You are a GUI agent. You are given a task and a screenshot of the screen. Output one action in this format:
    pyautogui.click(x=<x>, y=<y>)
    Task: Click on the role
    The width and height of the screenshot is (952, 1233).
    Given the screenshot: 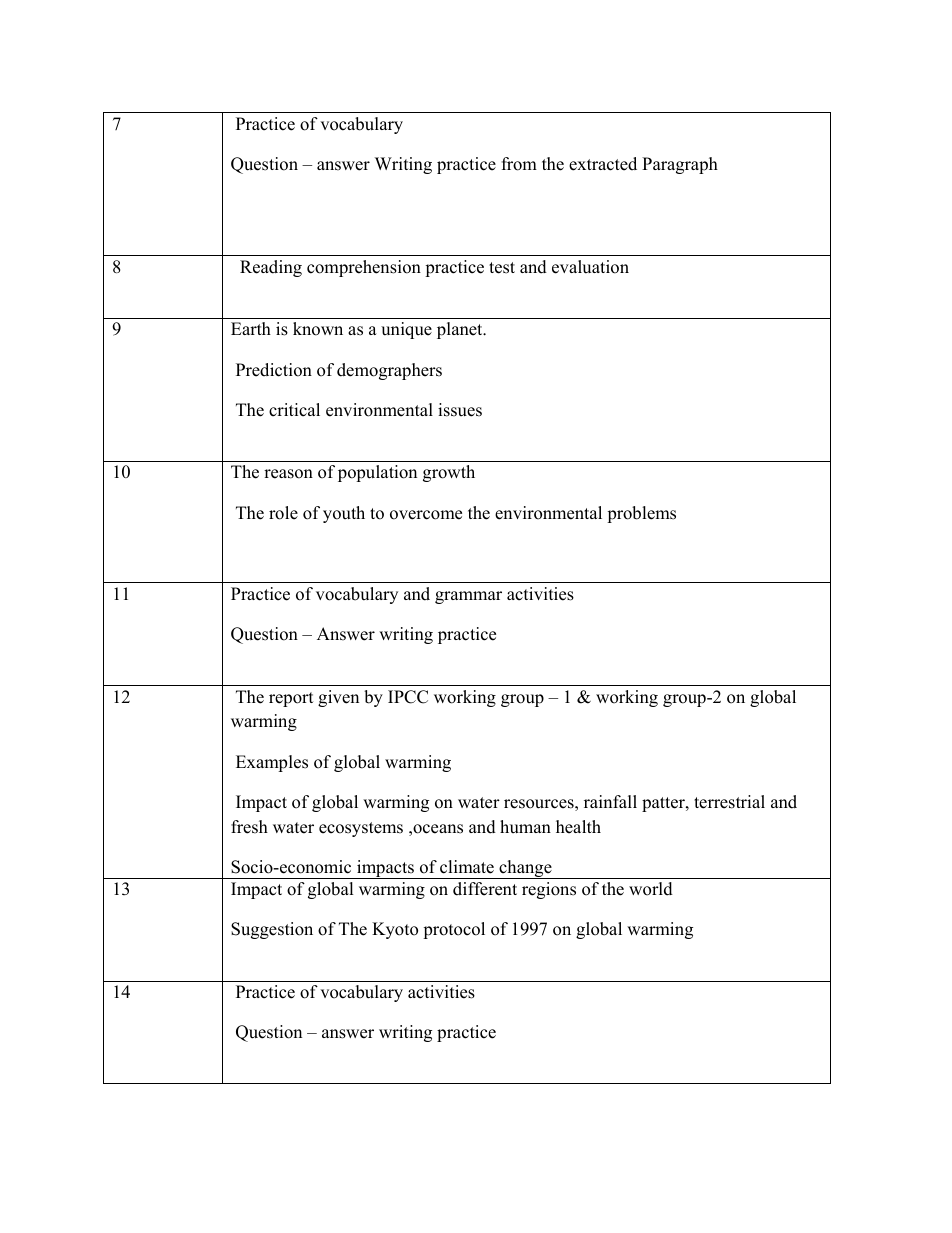 What is the action you would take?
    pyautogui.click(x=283, y=513)
